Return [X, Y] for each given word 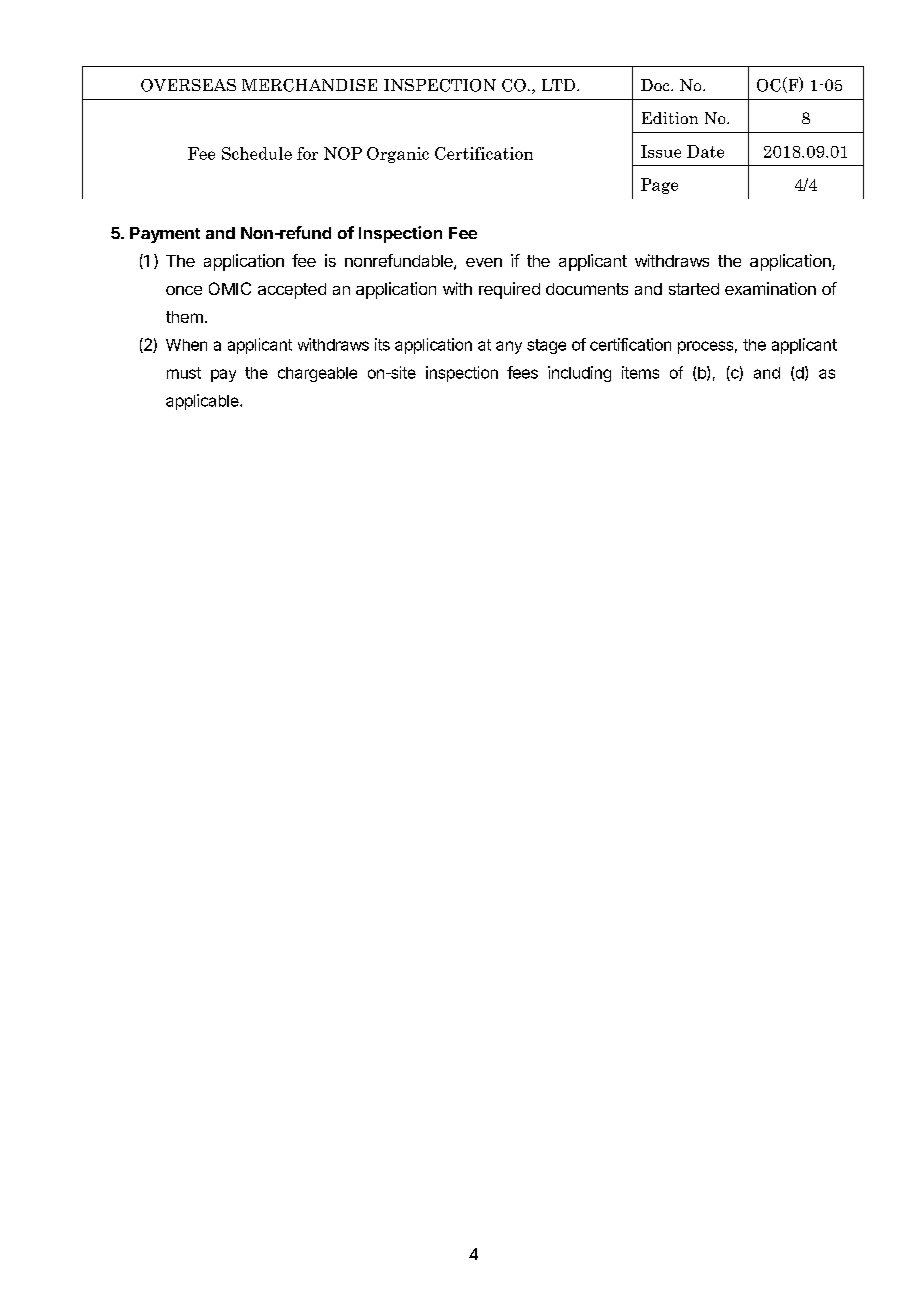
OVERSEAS [188, 85]
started [694, 289]
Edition [670, 118]
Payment [165, 235]
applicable [203, 402]
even [484, 262]
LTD [558, 85]
